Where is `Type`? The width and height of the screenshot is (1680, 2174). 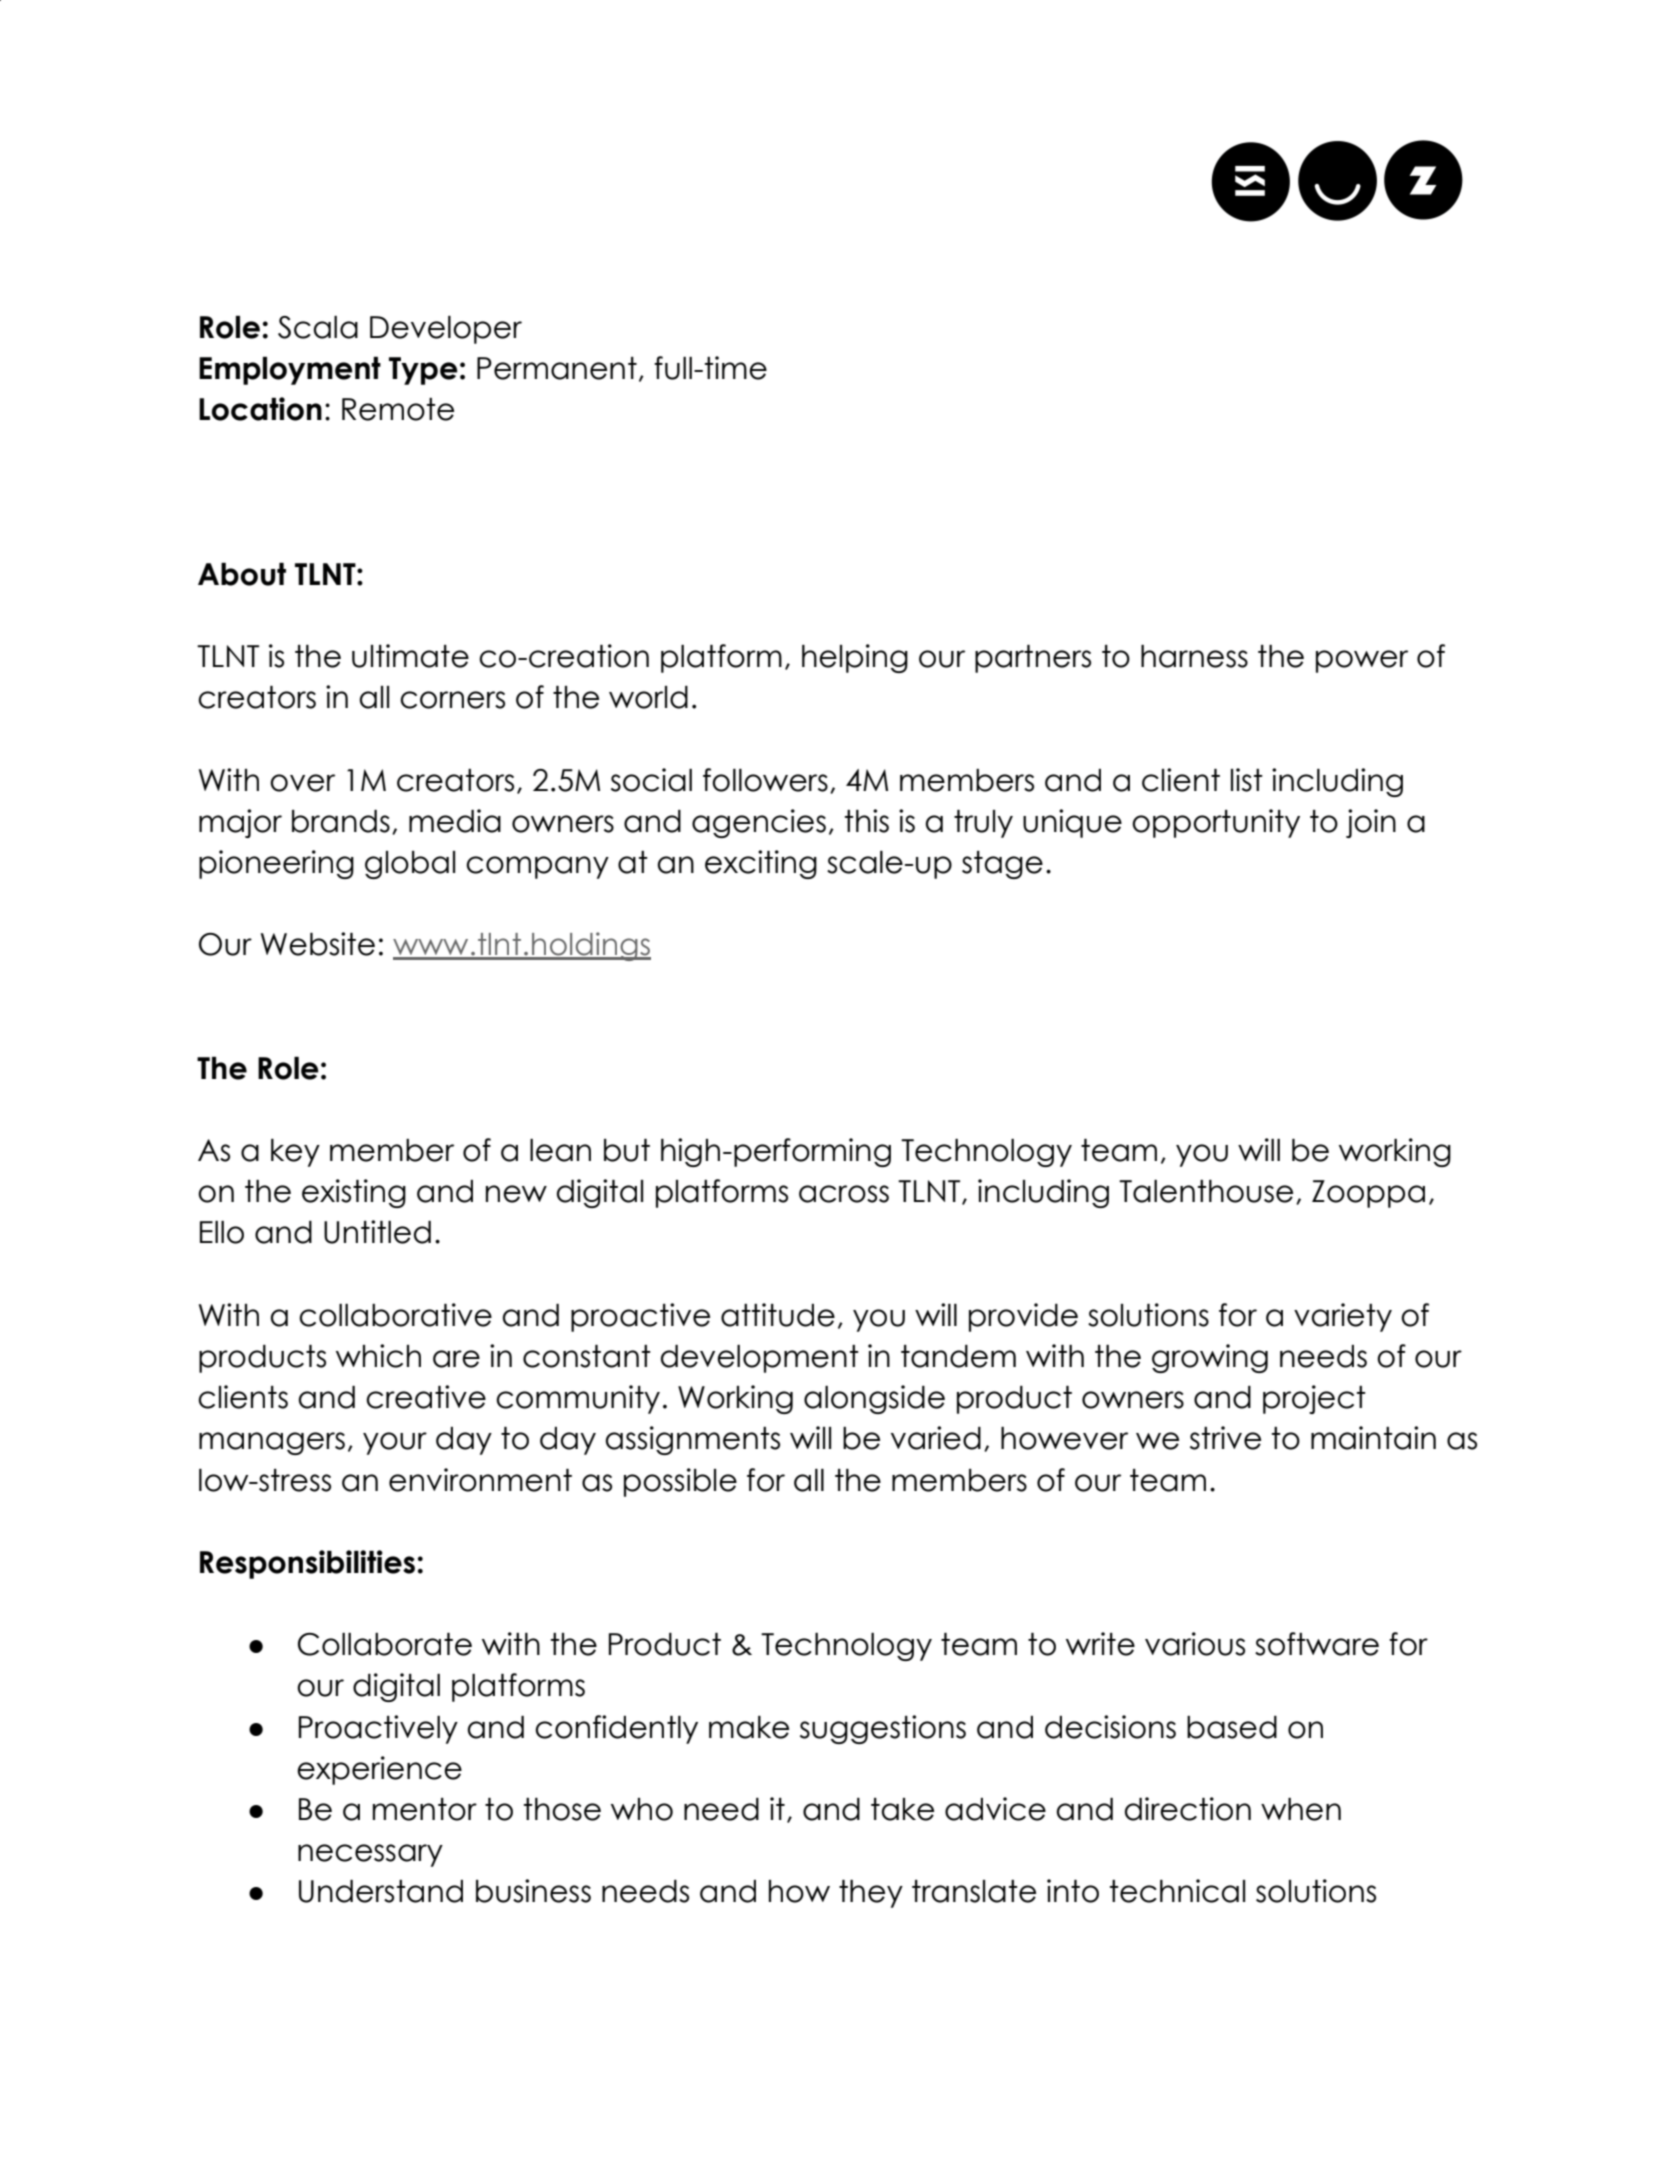
Type is located at coordinates (423, 371).
